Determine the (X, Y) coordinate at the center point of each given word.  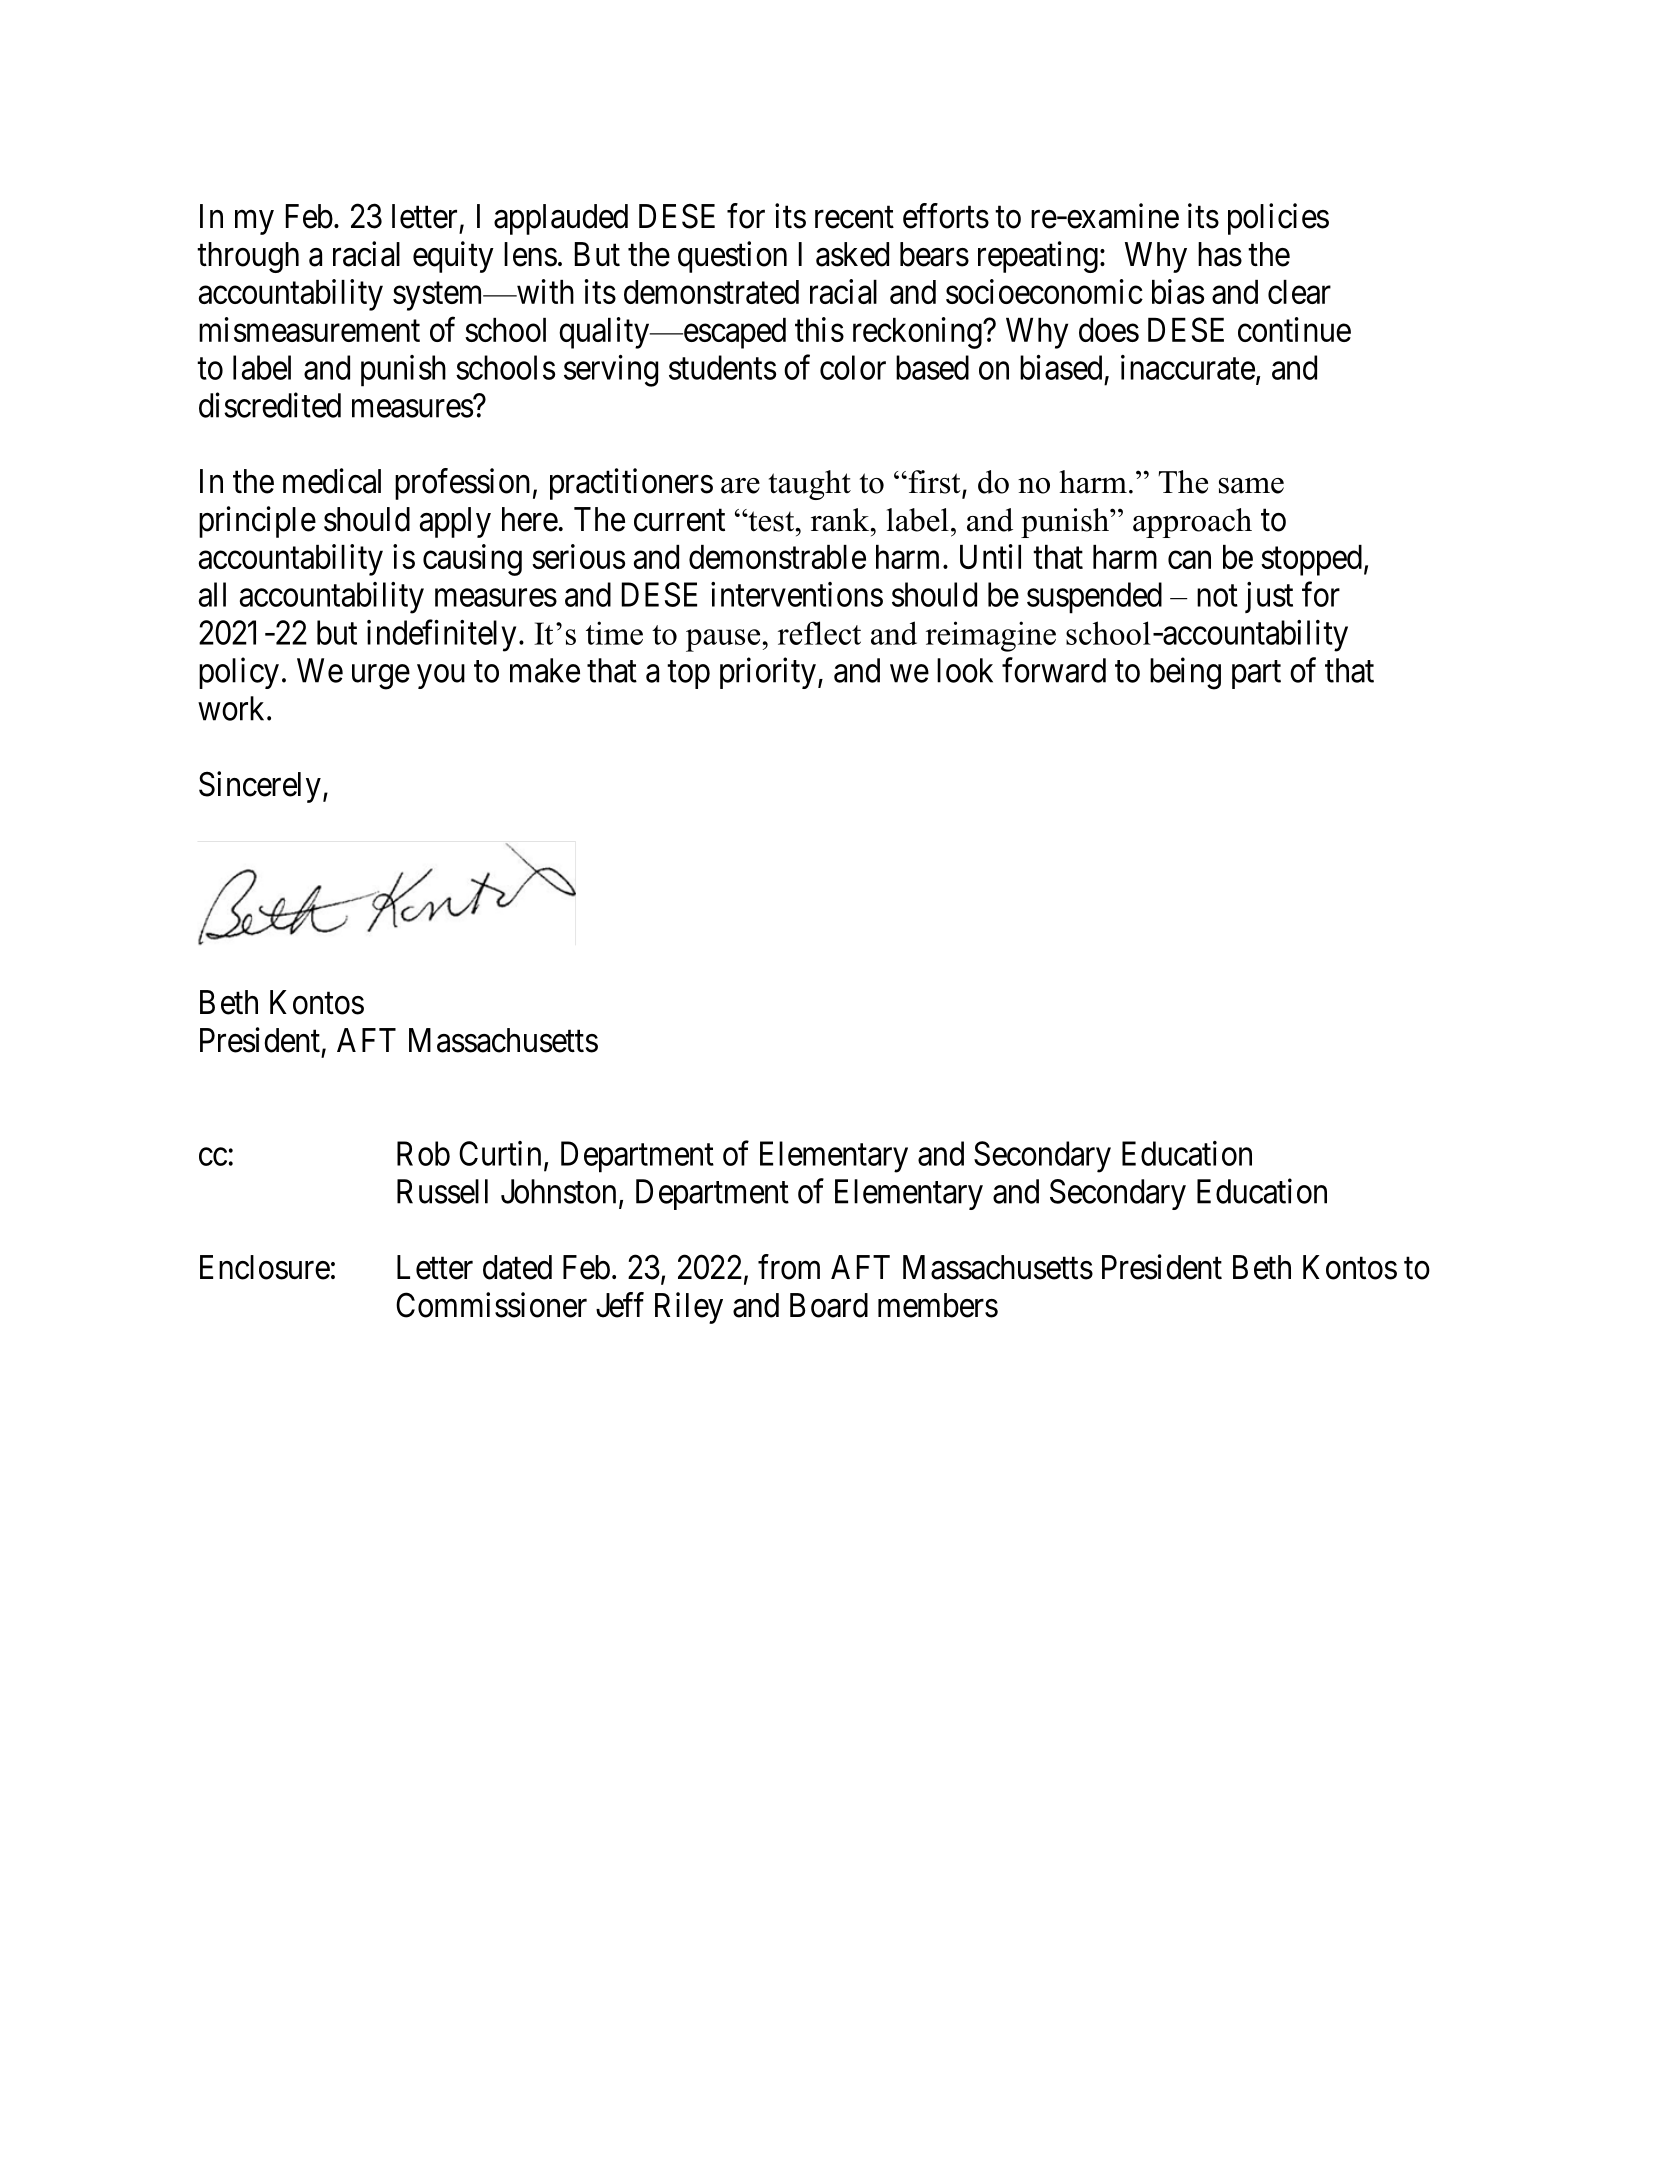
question (732, 257)
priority (768, 673)
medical (332, 481)
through (248, 257)
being (1185, 673)
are (740, 486)
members (938, 1305)
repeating (1038, 257)
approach (1192, 523)
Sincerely (260, 787)
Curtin (500, 1153)
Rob (423, 1153)
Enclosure (265, 1267)
